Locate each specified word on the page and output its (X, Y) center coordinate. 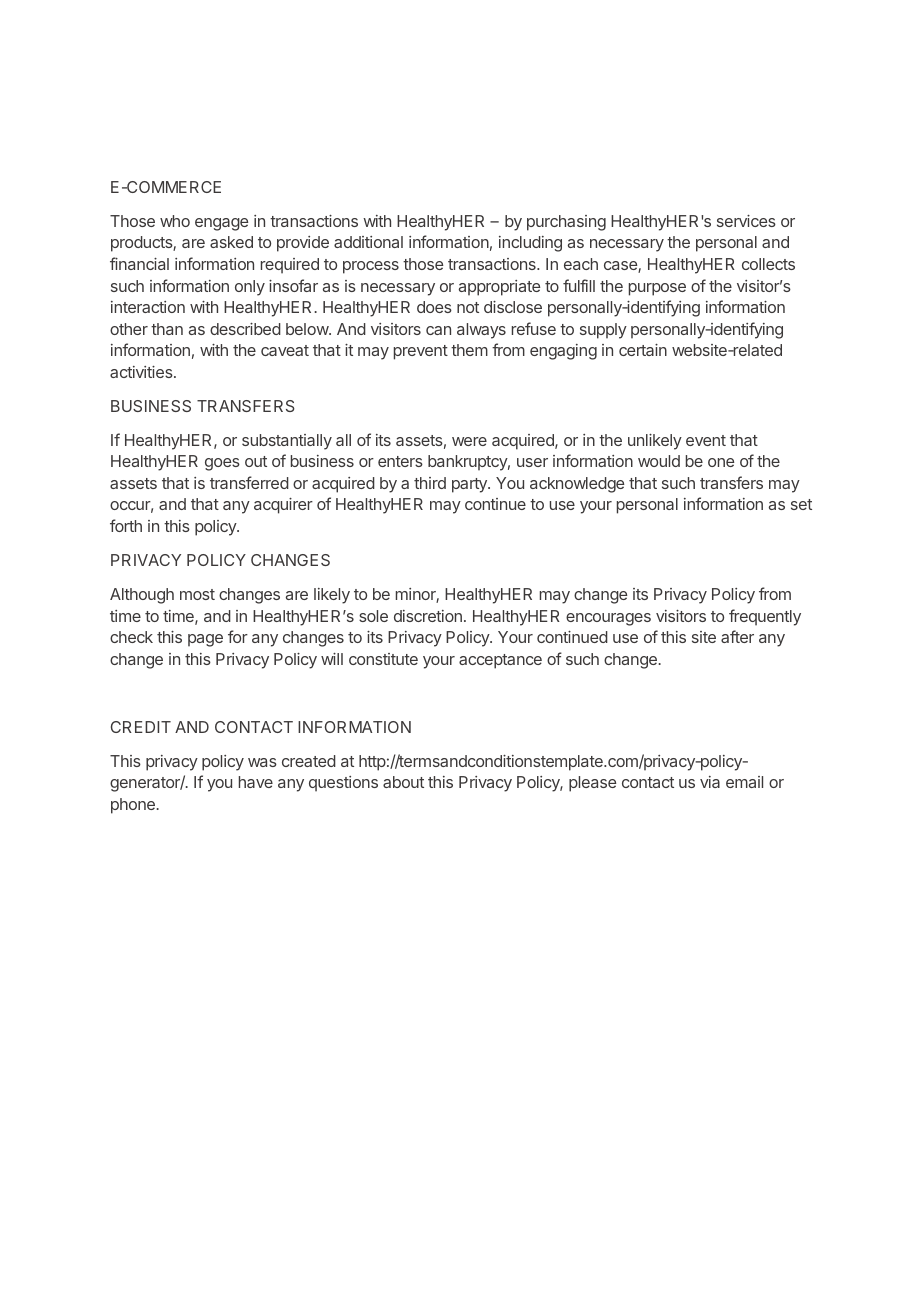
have (256, 782)
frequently (765, 617)
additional (368, 242)
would (659, 461)
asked (231, 242)
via (710, 782)
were (469, 441)
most (197, 594)
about (403, 782)
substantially (287, 442)
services (746, 221)
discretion (428, 616)
